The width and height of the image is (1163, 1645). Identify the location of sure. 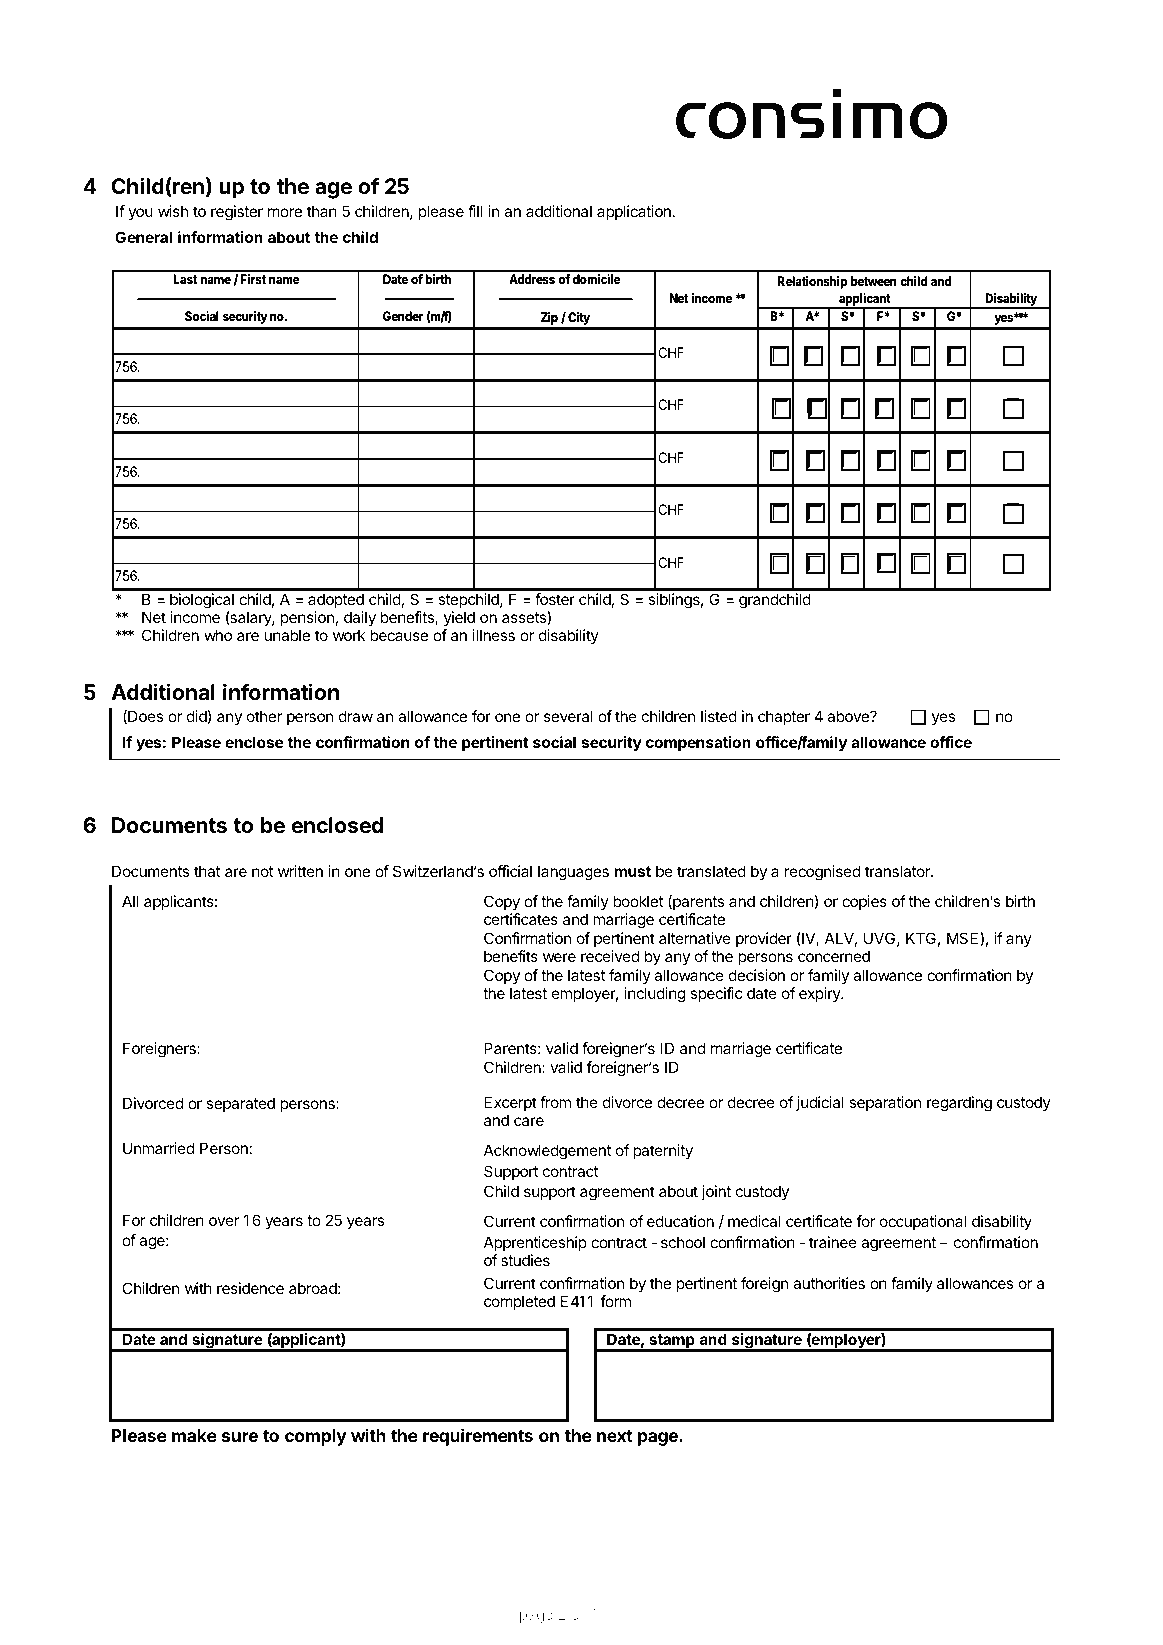
(240, 1437).
